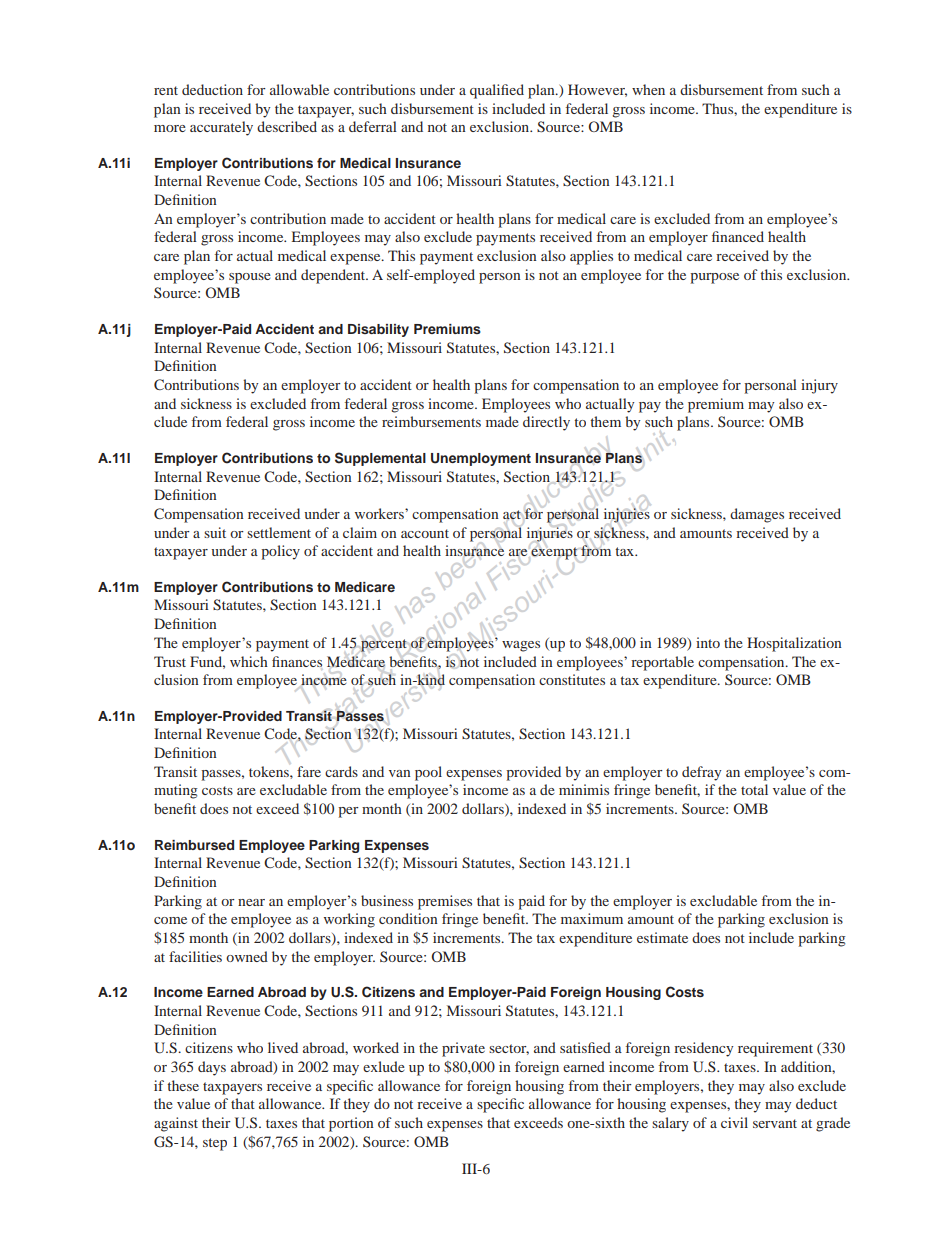 Image resolution: width=952 pixels, height=1233 pixels. What do you see at coordinates (734, 1122) in the screenshot?
I see `civil` at bounding box center [734, 1122].
